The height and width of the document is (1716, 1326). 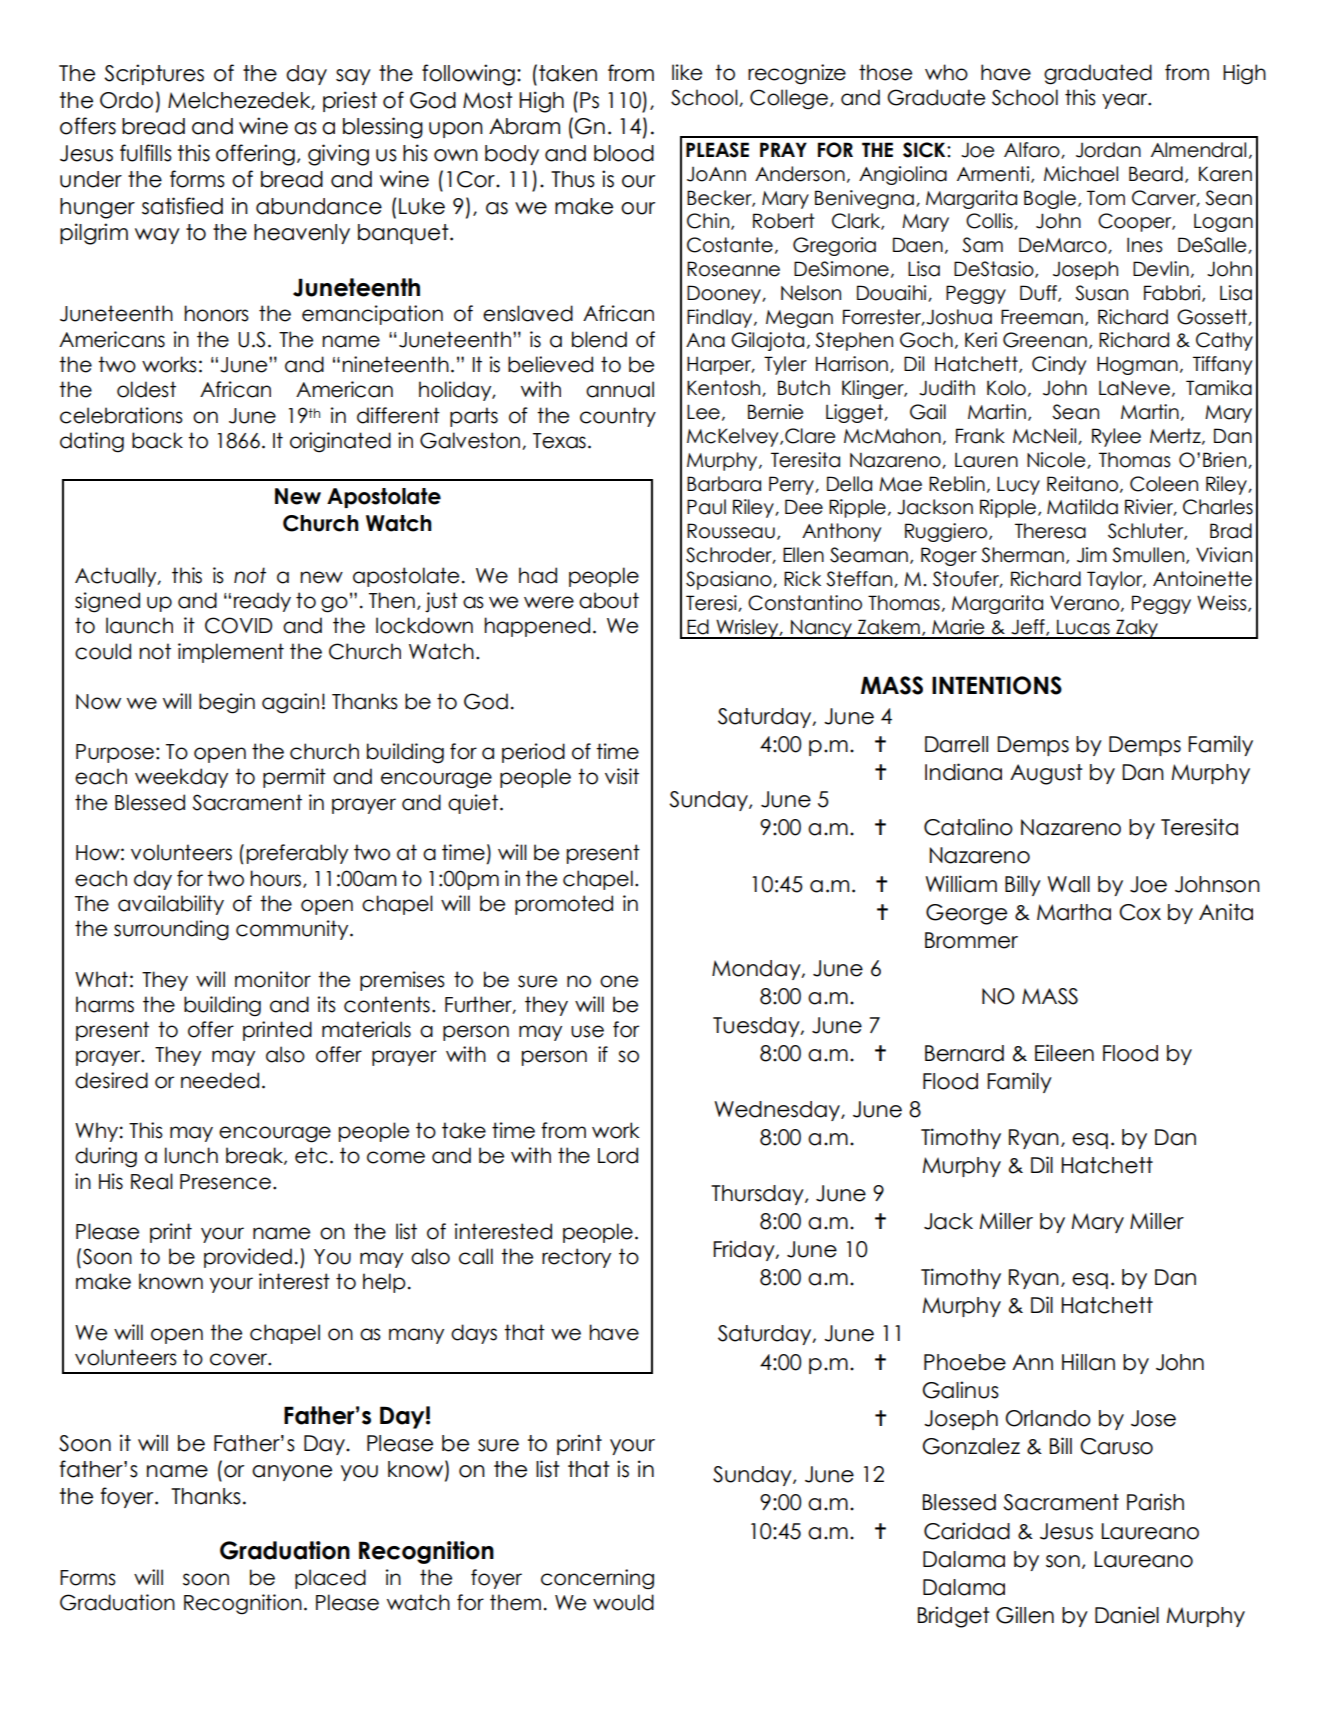 What do you see at coordinates (623, 1602) in the document?
I see `would` at bounding box center [623, 1602].
